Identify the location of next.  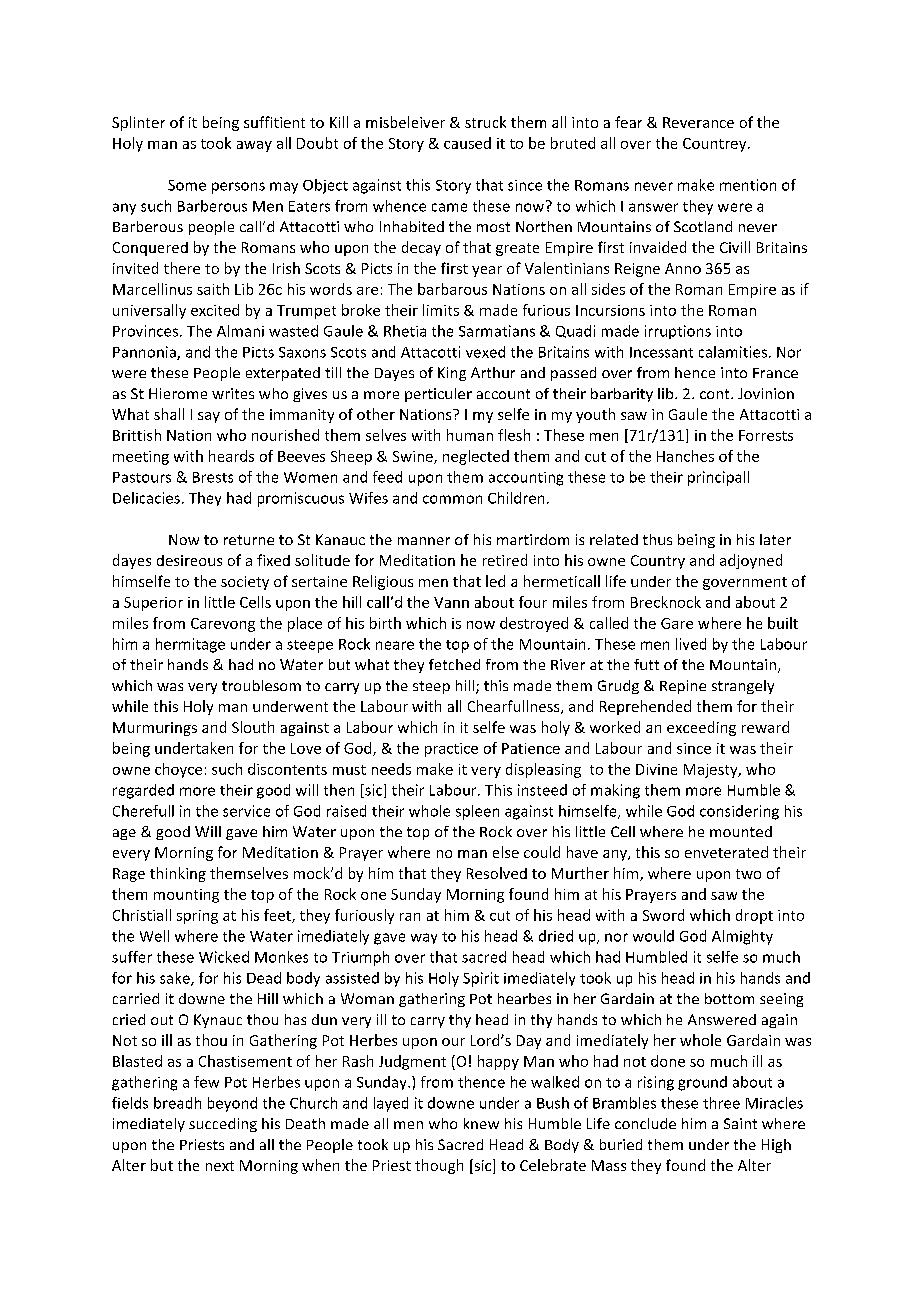
(220, 1166).
